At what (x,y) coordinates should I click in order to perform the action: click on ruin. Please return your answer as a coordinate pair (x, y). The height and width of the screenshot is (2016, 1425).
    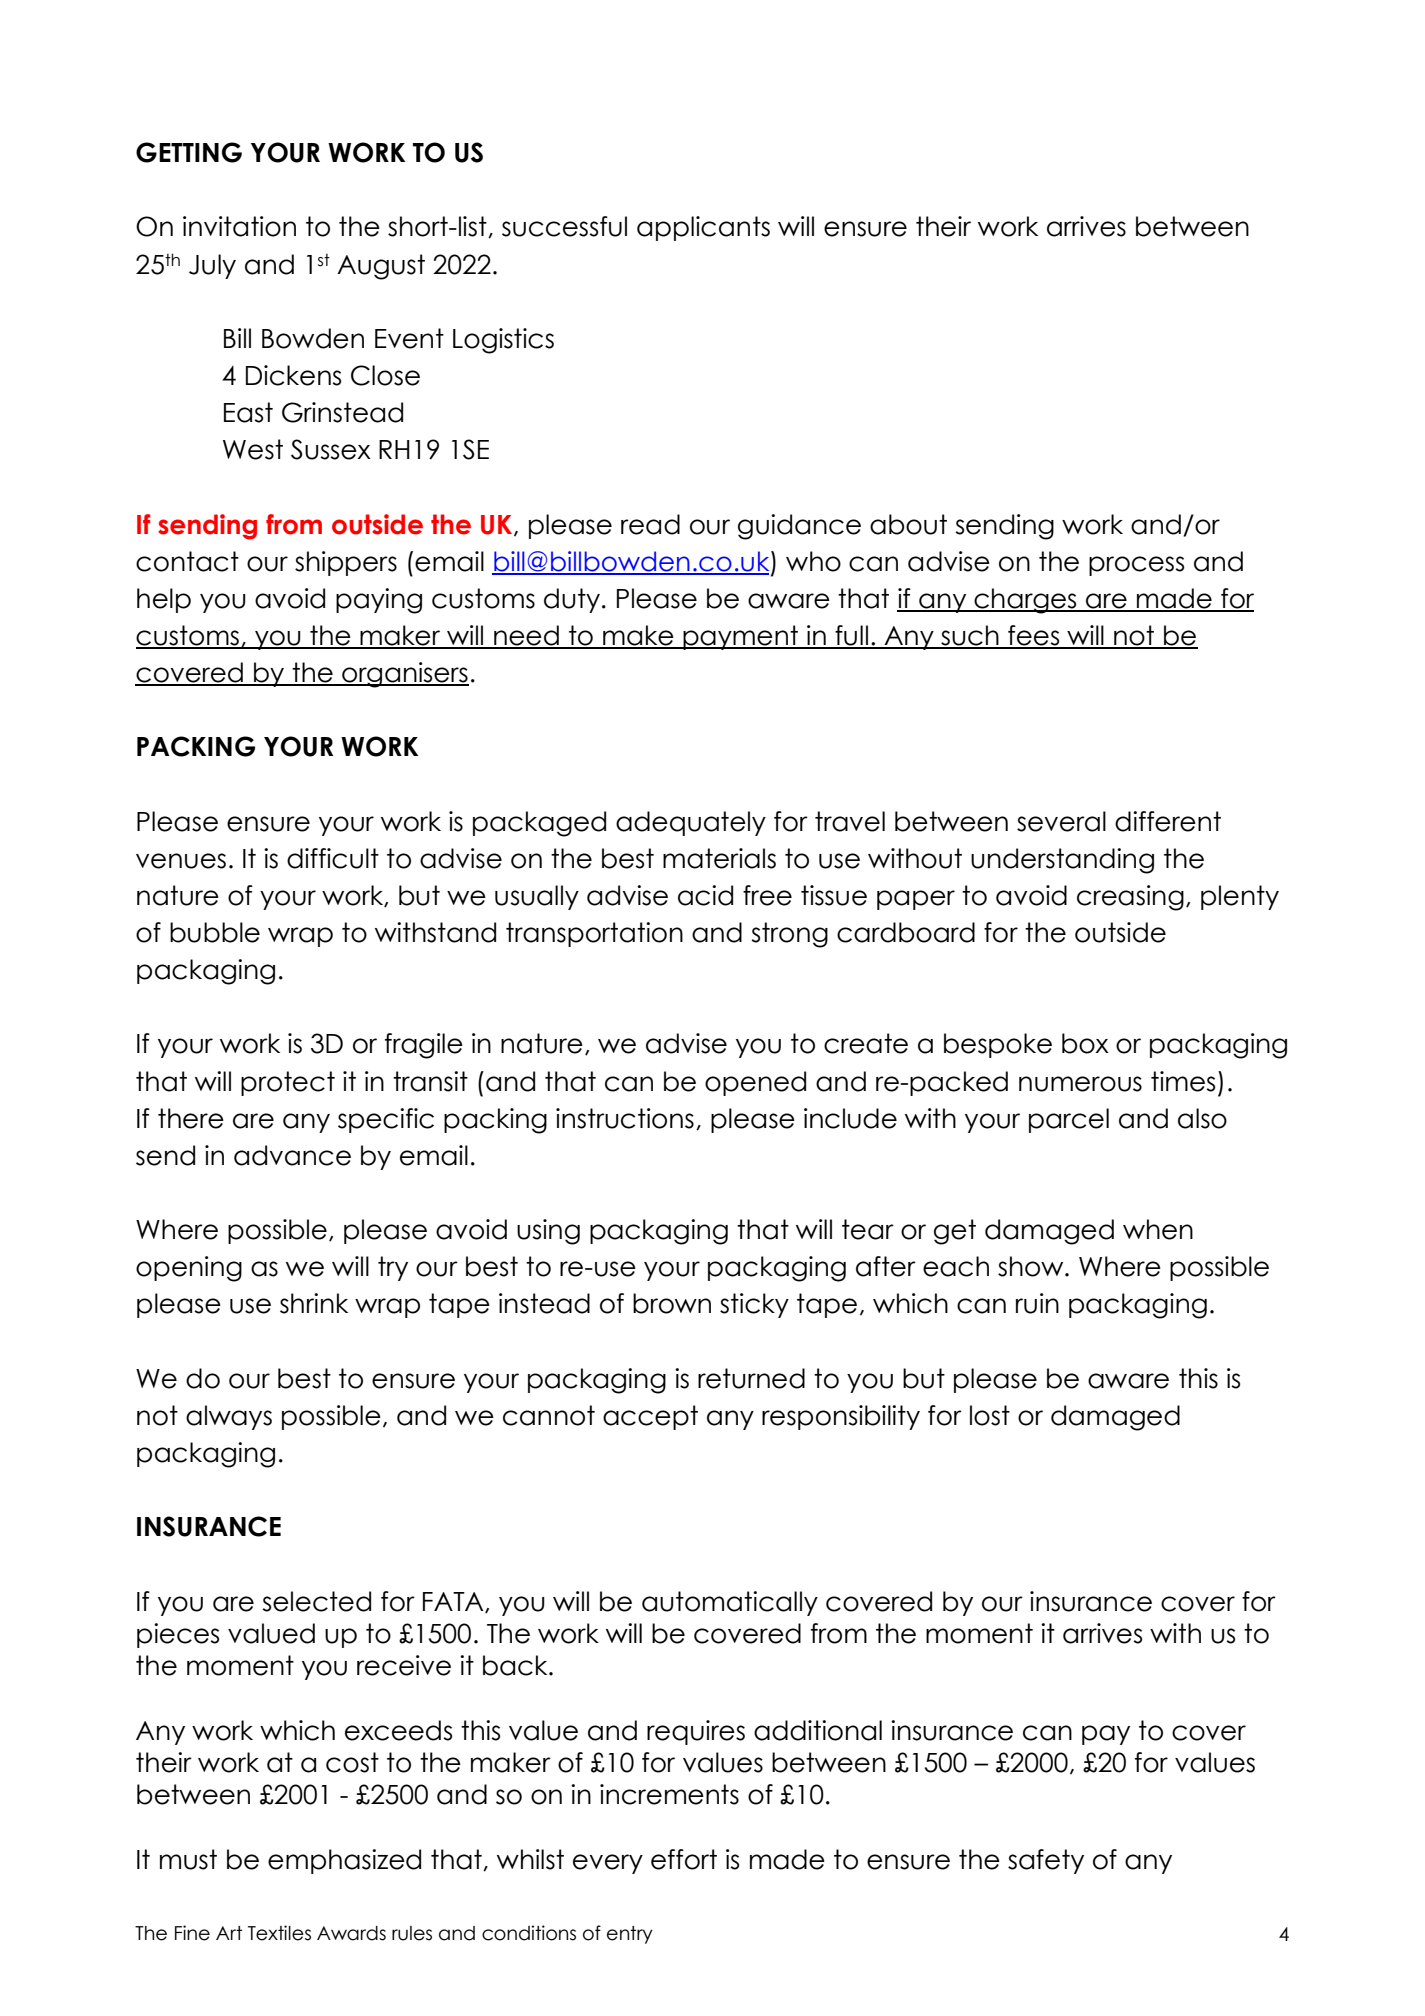
    Looking at the image, I should click on (1037, 1303).
